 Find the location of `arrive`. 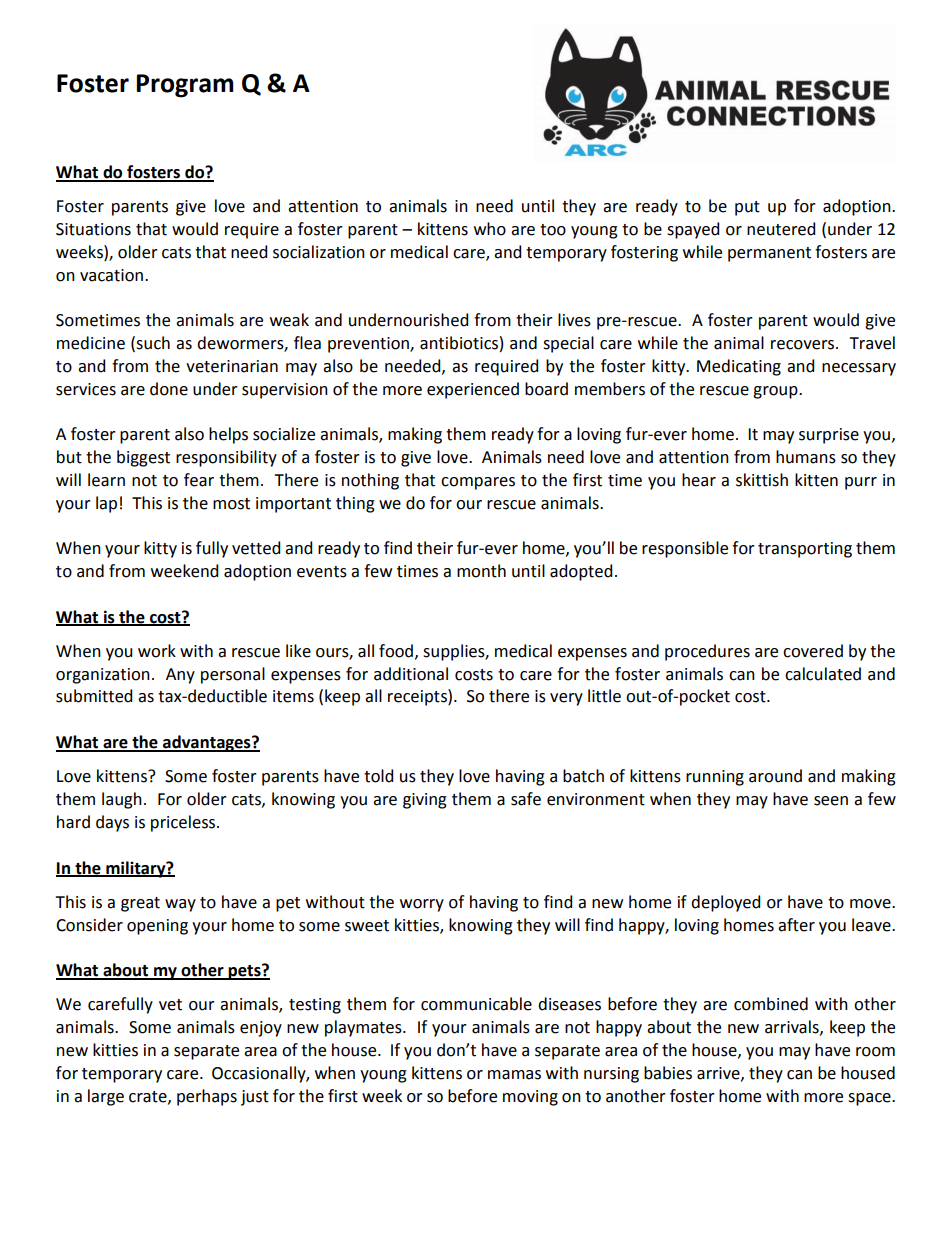

arrive is located at coordinates (719, 1074).
